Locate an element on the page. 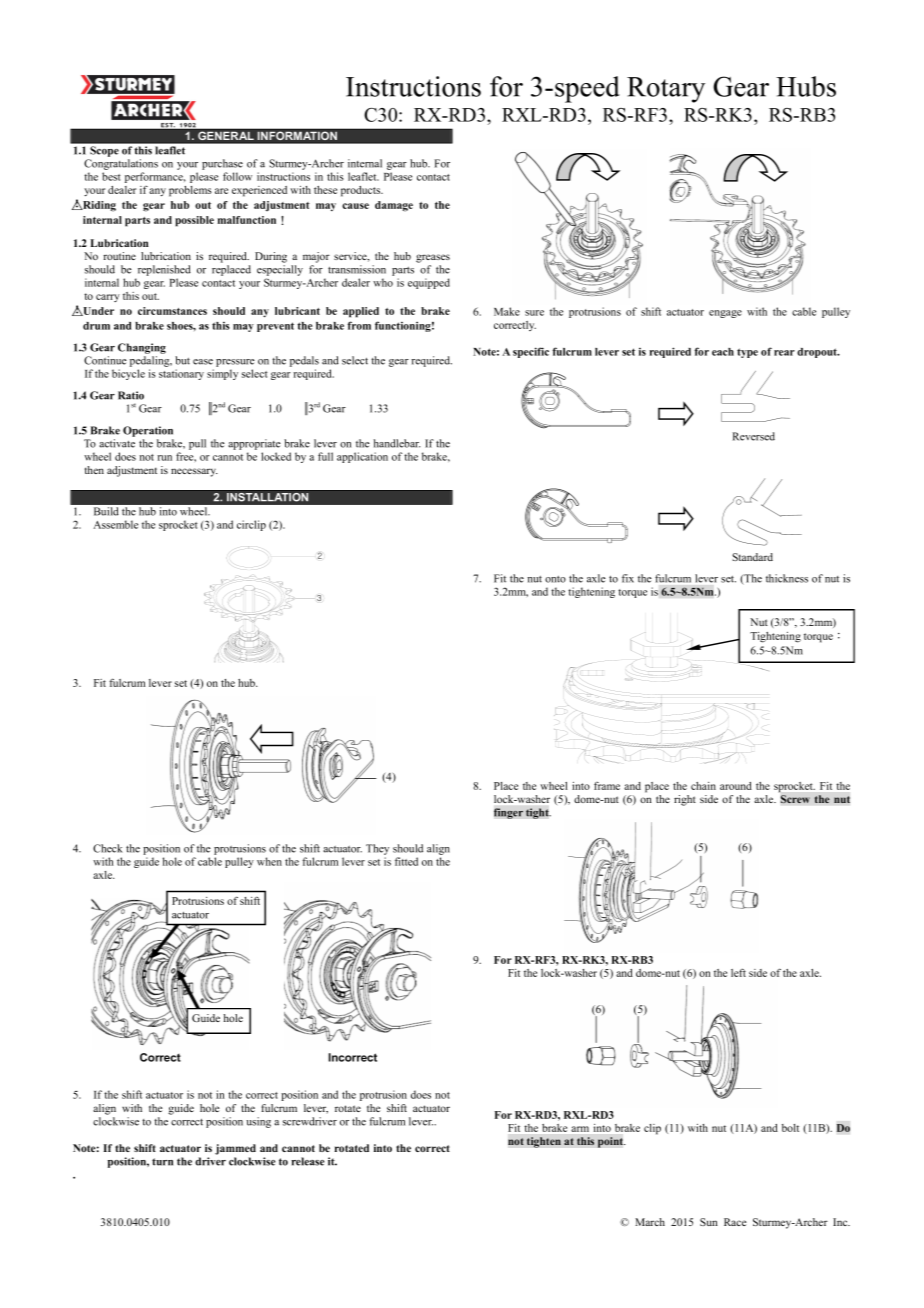  turn is located at coordinates (162, 1162).
